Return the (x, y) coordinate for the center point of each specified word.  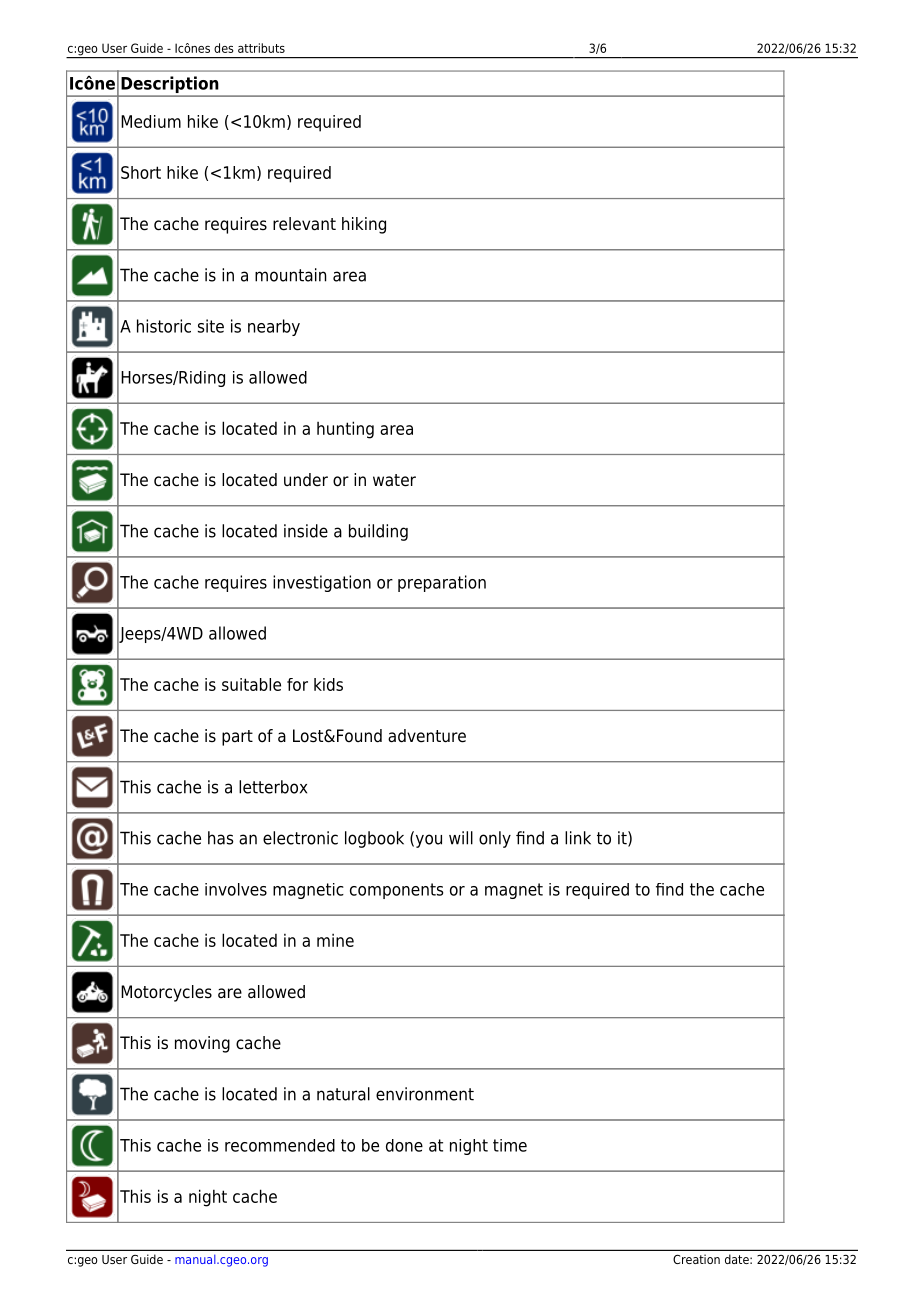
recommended (280, 1145)
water (394, 480)
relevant (304, 224)
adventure (427, 736)
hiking (364, 225)
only (495, 839)
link (578, 838)
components (396, 891)
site (211, 326)
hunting (345, 430)
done (404, 1145)
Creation (696, 1259)
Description (170, 86)
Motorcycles (166, 993)
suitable (251, 684)
